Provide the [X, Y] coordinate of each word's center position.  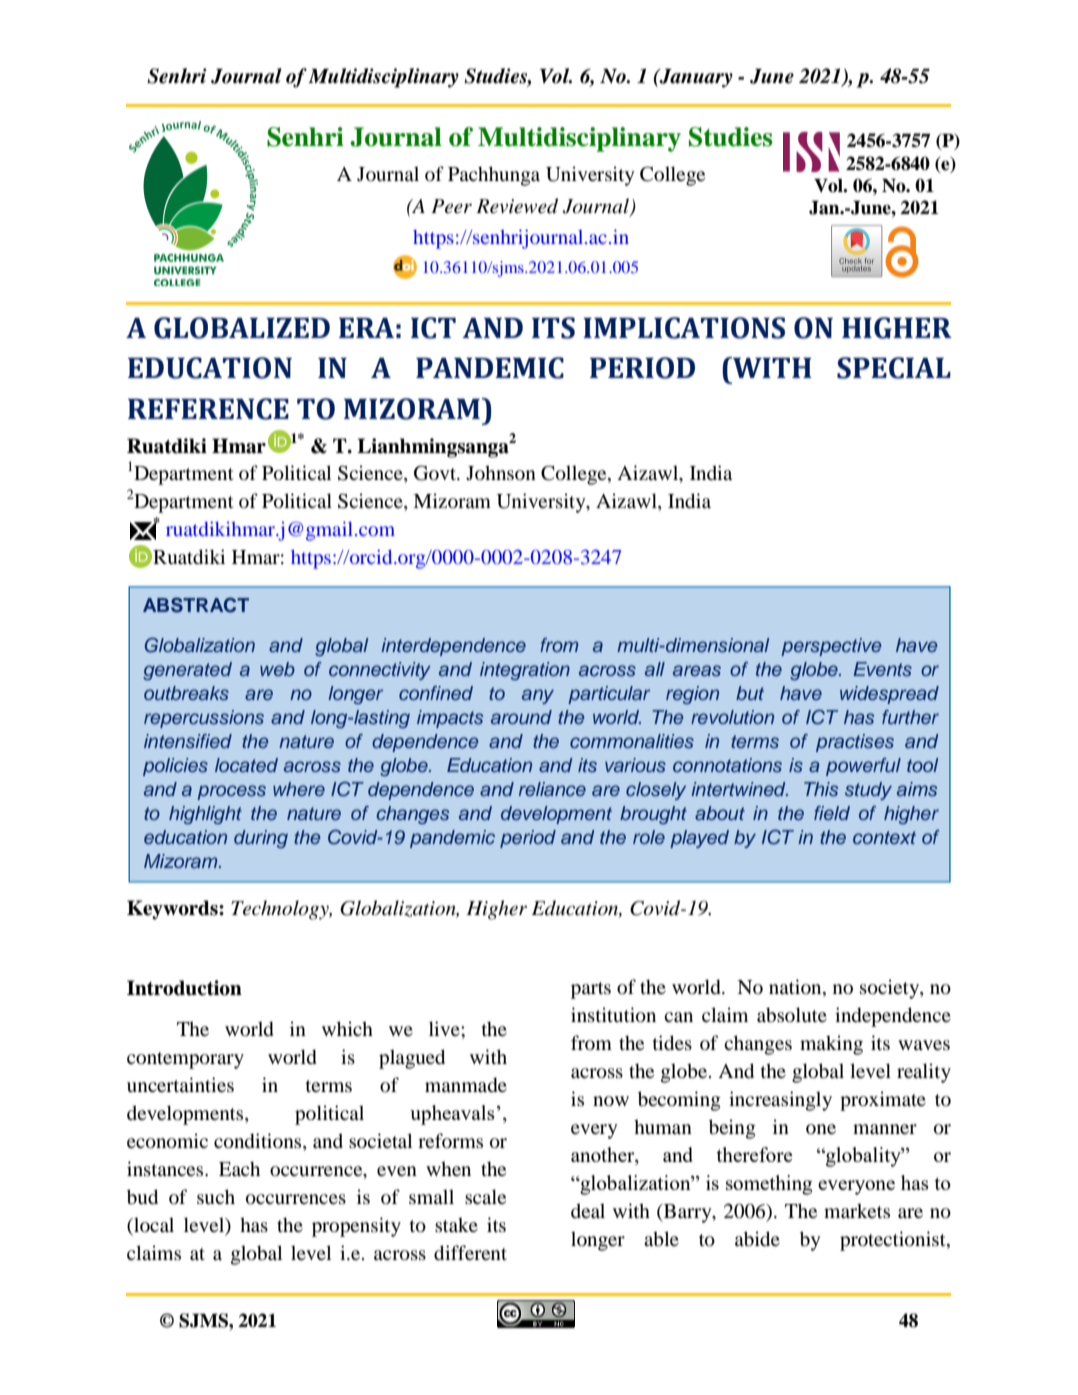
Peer [451, 206]
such [216, 1197]
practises [855, 743]
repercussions [204, 719]
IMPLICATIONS [684, 328]
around [521, 717]
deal [588, 1210]
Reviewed [517, 206]
